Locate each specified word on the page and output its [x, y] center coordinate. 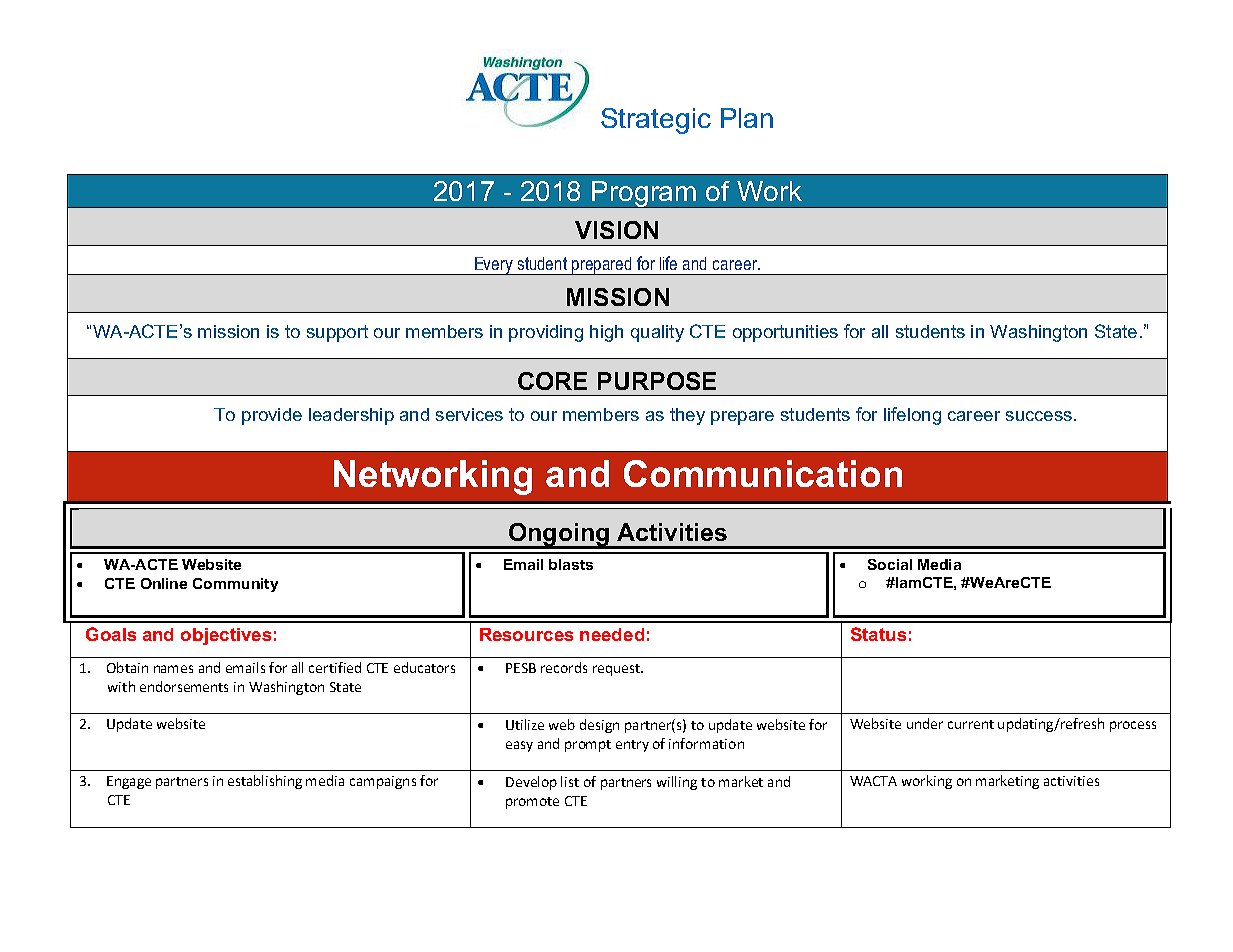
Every [494, 266]
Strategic [656, 121]
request [617, 670]
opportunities [785, 333]
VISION [616, 230]
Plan [747, 118]
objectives [226, 636]
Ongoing [558, 535]
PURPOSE [657, 381]
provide [272, 416]
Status [878, 634]
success [1039, 416]
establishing [265, 782]
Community [235, 585]
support [337, 333]
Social [890, 564]
